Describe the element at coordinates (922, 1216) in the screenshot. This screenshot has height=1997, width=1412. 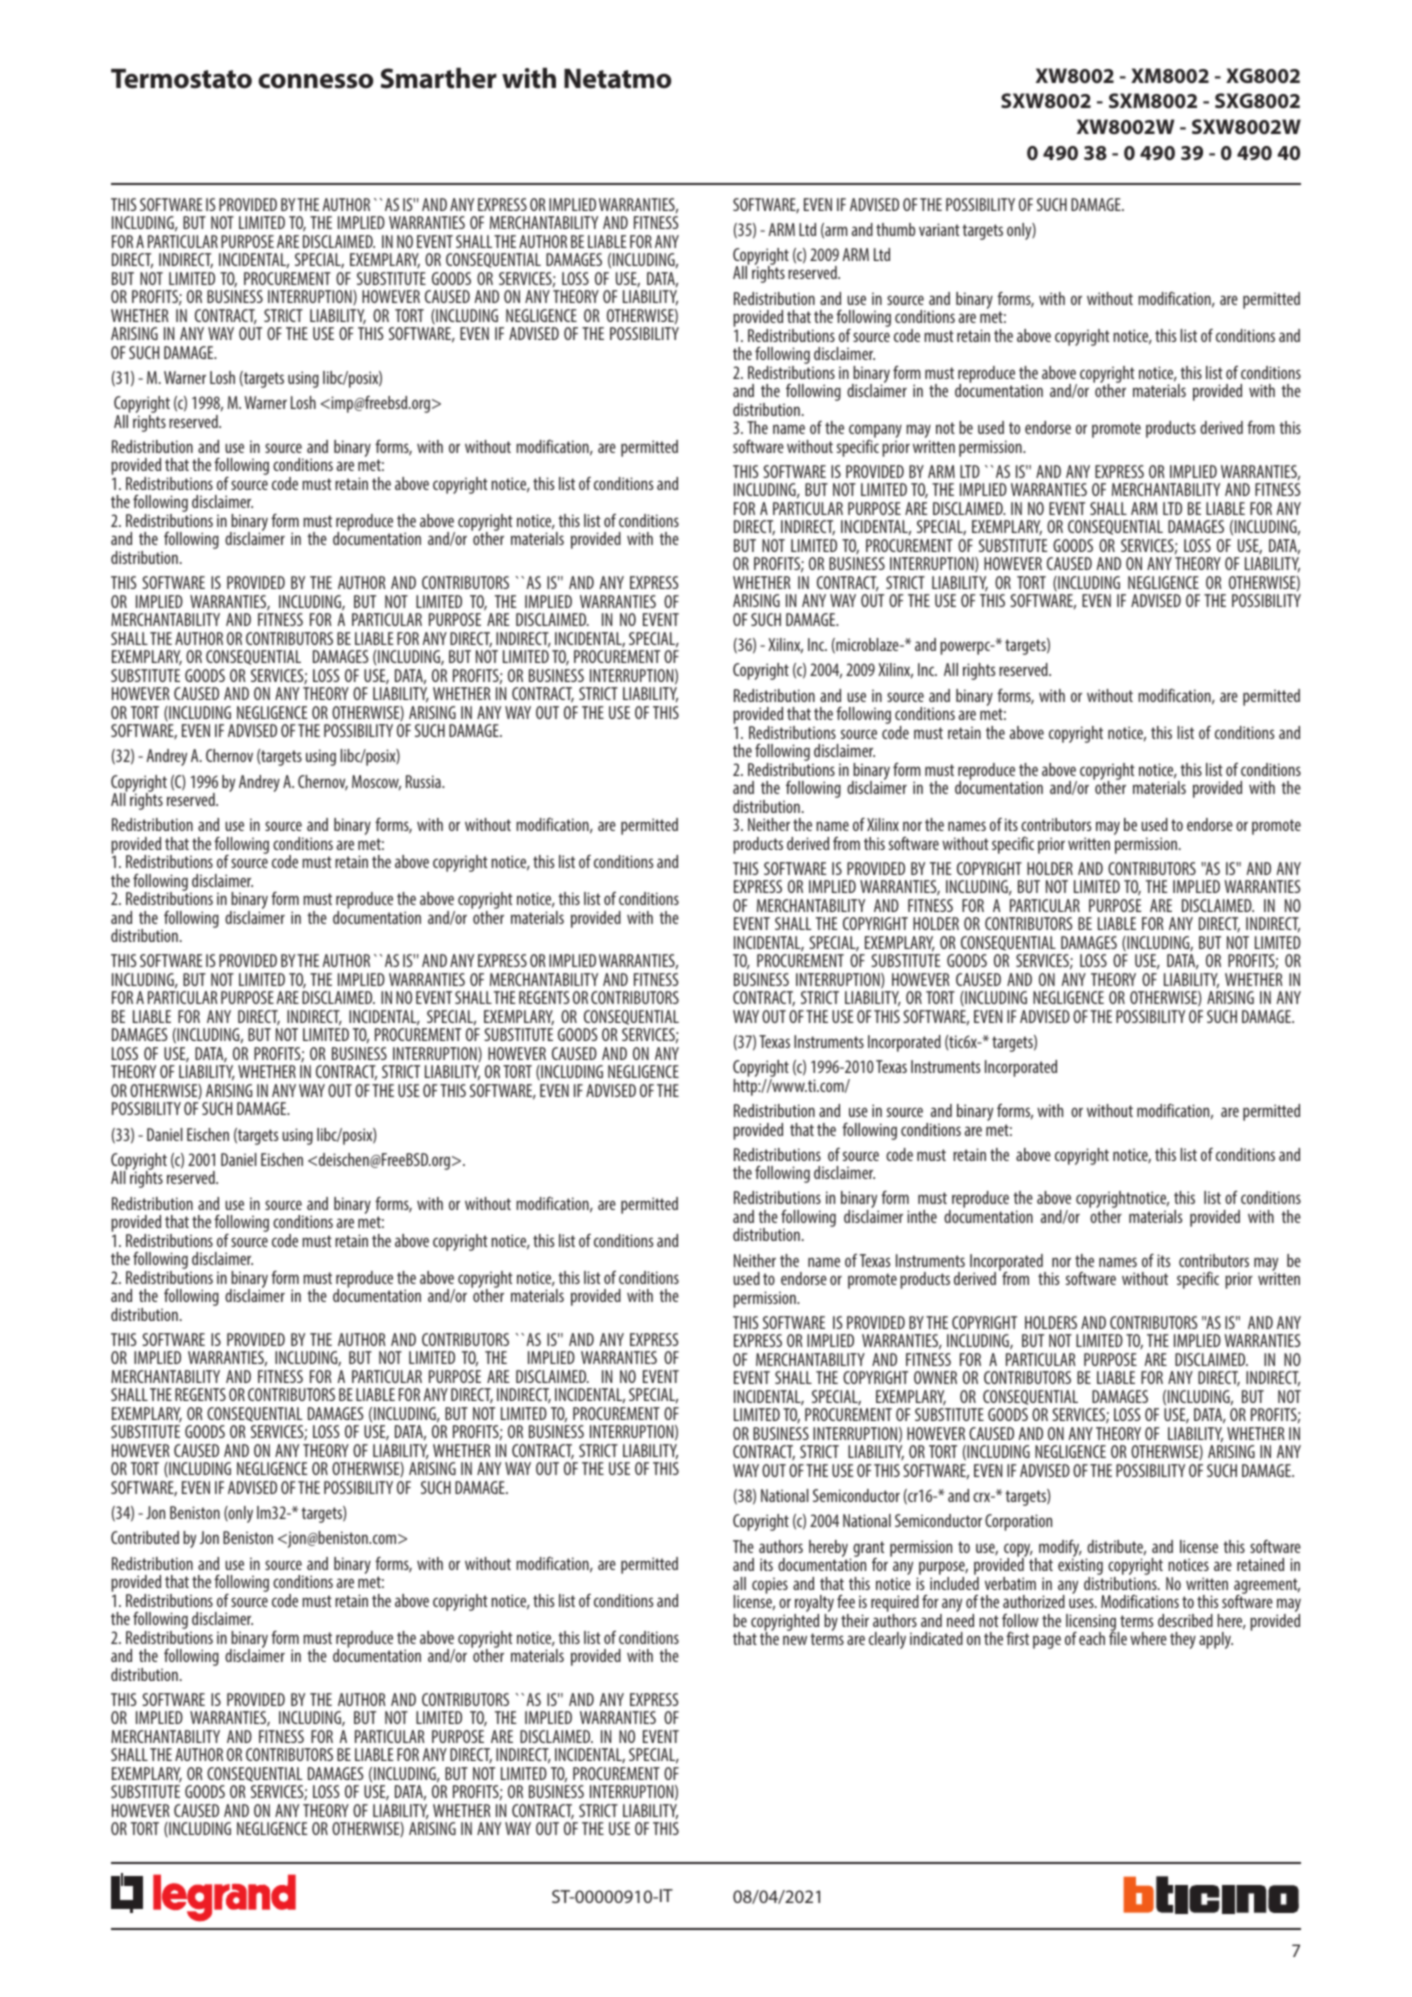
I see `inthe` at that location.
